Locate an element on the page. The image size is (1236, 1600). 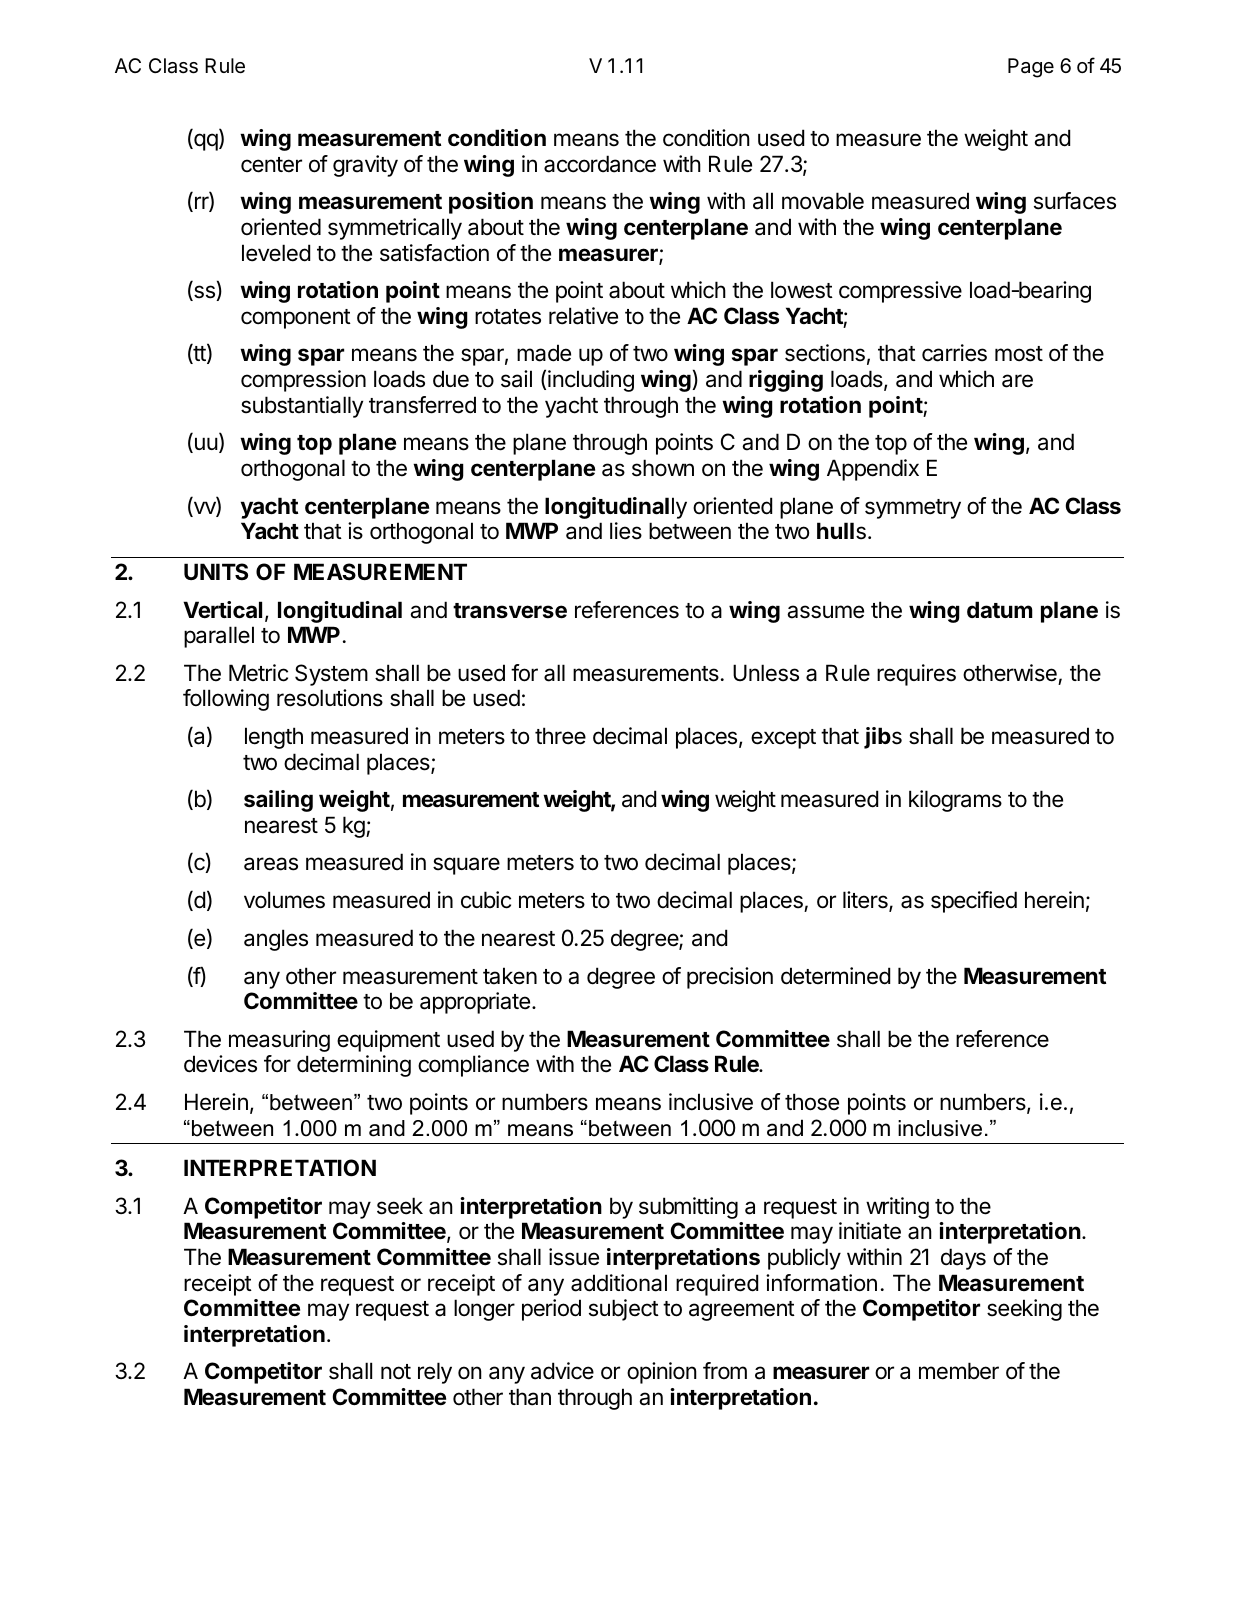
UNITS is located at coordinates (216, 571).
